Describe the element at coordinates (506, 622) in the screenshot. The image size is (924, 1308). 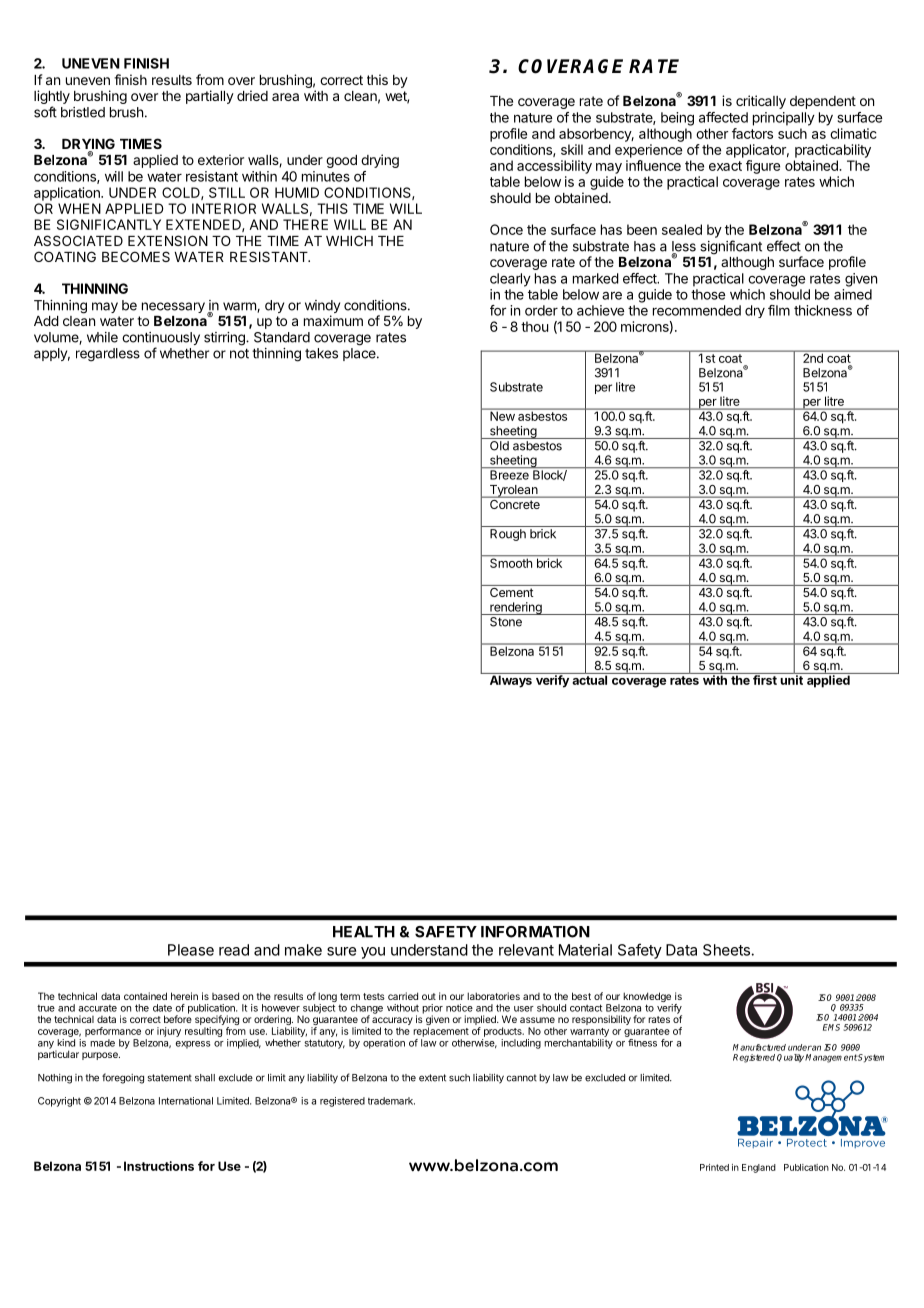
I see `Stone` at that location.
